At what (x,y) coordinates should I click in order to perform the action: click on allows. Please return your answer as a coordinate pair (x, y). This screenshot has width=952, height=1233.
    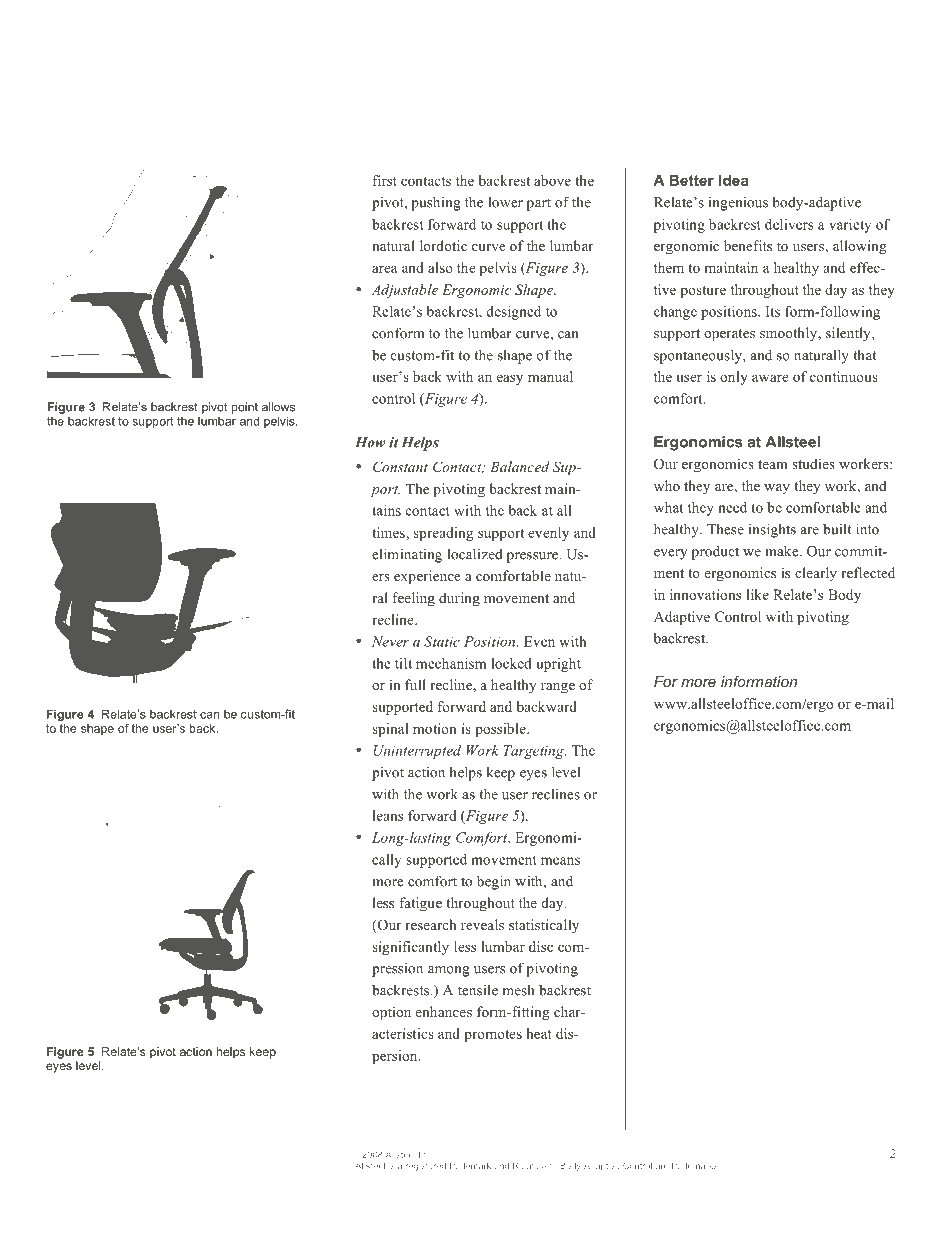
    Looking at the image, I should click on (278, 407).
